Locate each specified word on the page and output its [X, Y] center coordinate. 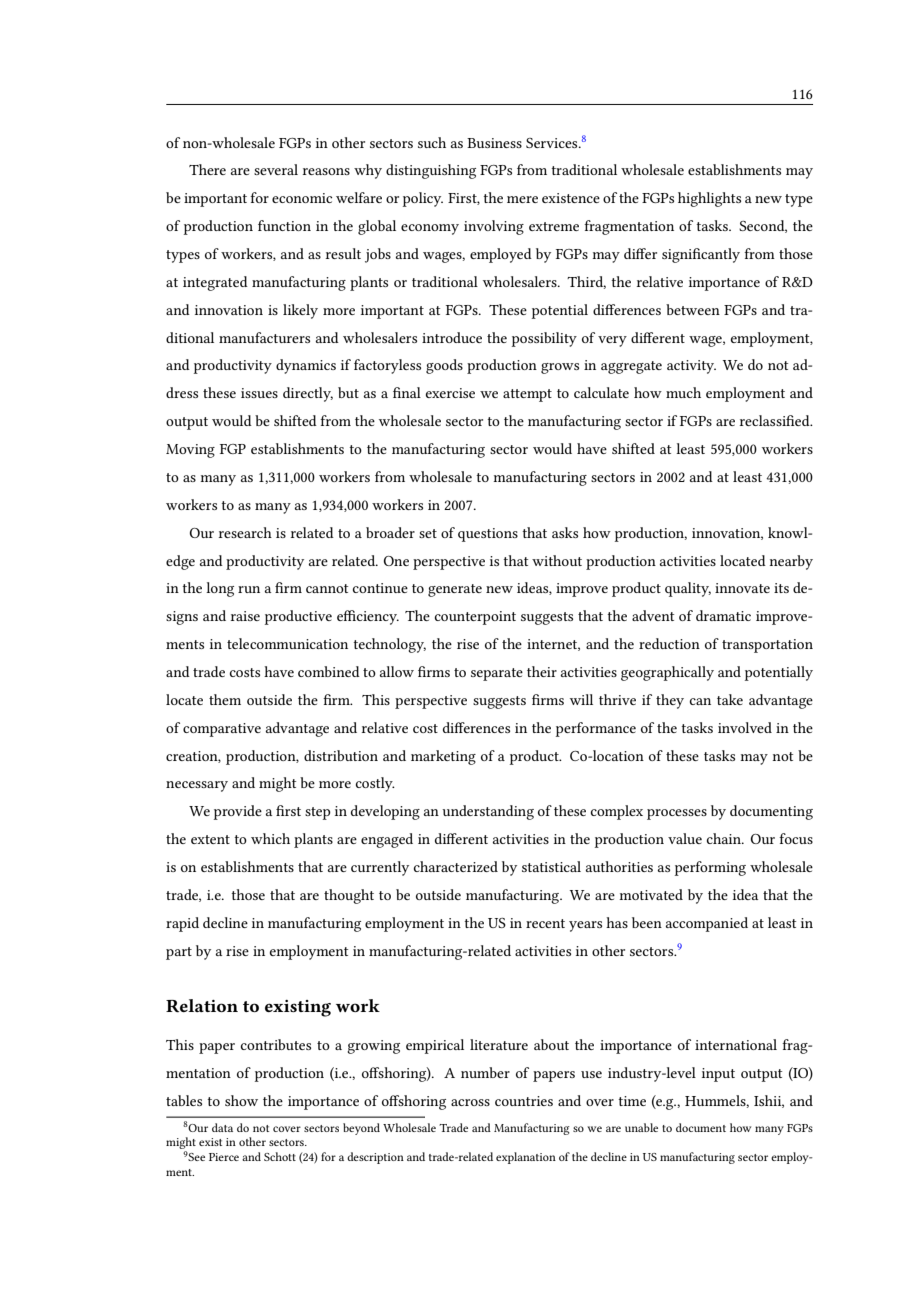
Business [494, 143]
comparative [222, 730]
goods [444, 366]
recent [545, 923]
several [276, 169]
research [245, 532]
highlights [709, 199]
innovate [742, 588]
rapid [182, 924]
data [222, 1127]
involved [745, 727]
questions [488, 535]
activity [691, 367]
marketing [443, 757]
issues [259, 393]
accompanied [707, 924]
